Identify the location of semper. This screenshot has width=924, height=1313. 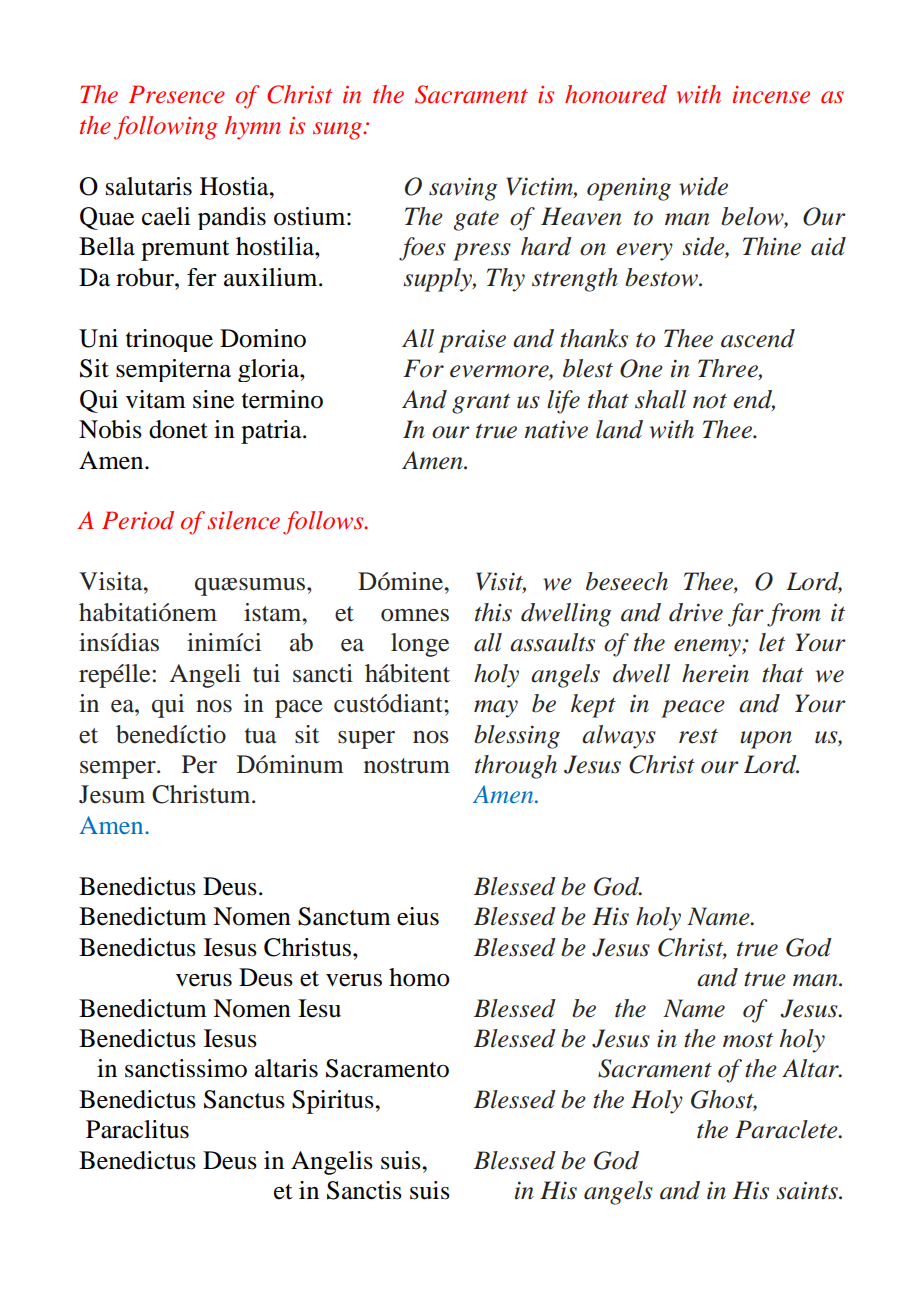
(119, 770).
